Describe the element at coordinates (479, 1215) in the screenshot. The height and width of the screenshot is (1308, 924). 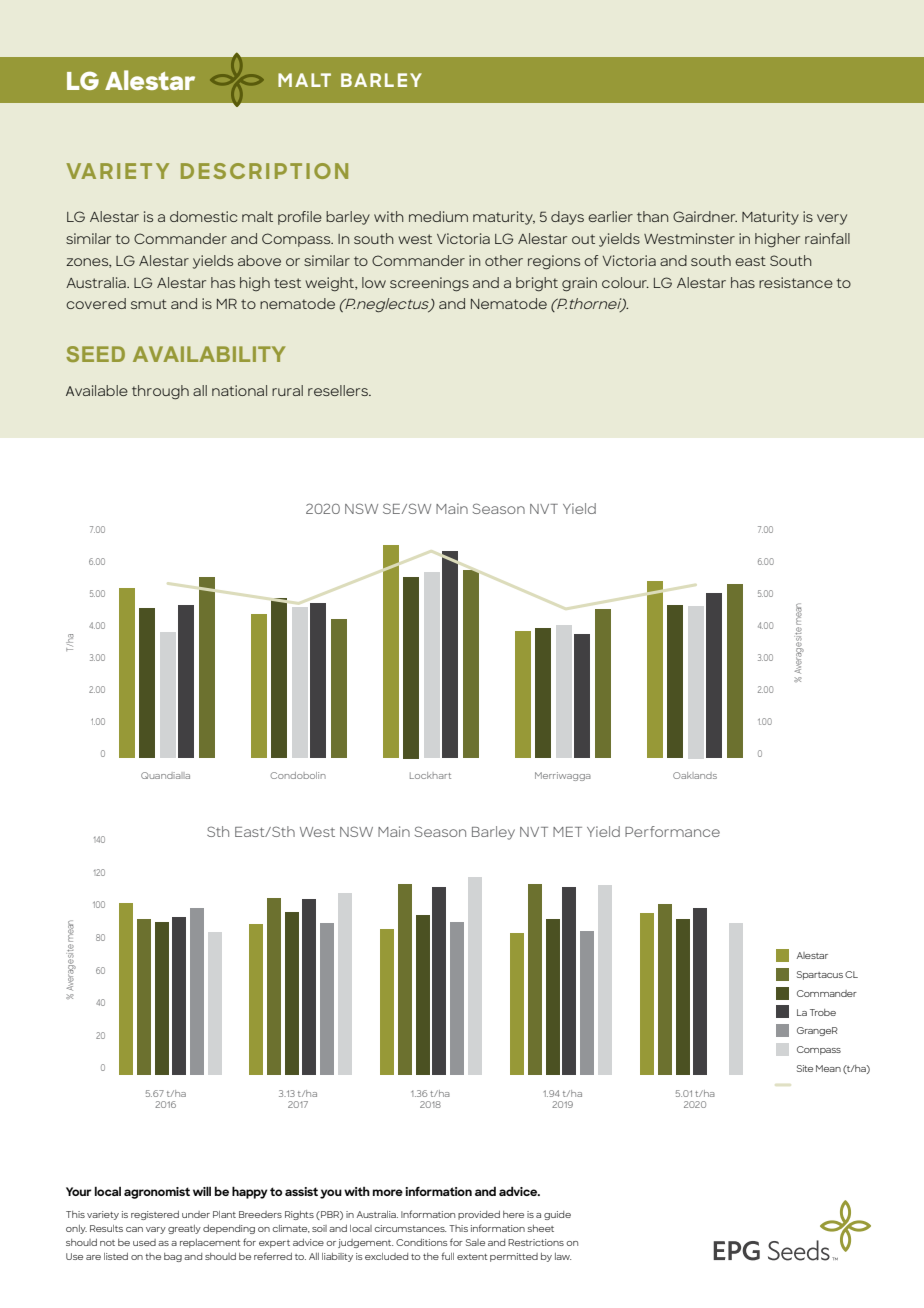
I see `provided` at that location.
